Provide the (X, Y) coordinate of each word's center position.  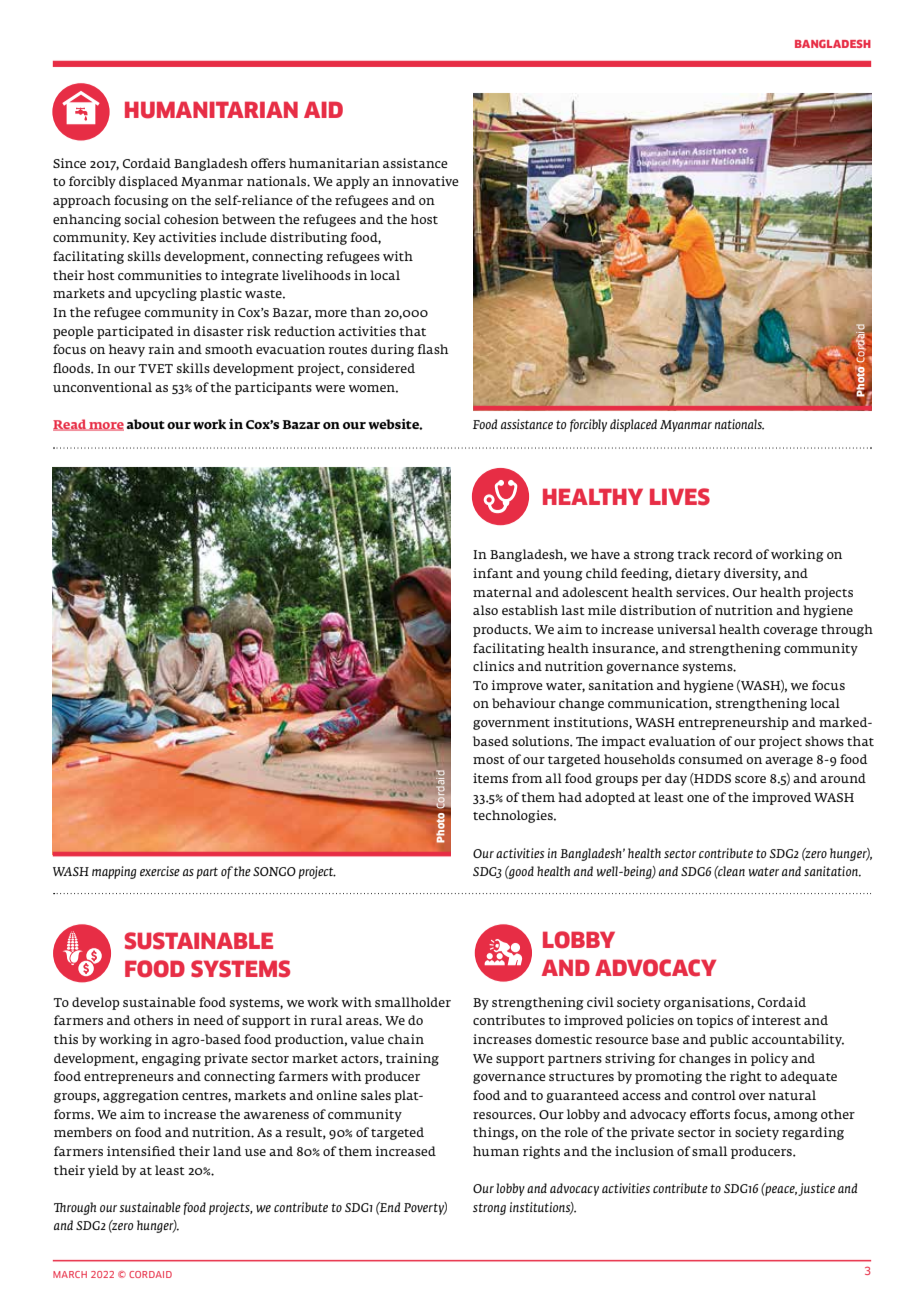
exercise (160, 871)
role (576, 1132)
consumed (710, 759)
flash (433, 349)
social (143, 219)
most (489, 760)
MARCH (70, 1274)
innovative (425, 181)
